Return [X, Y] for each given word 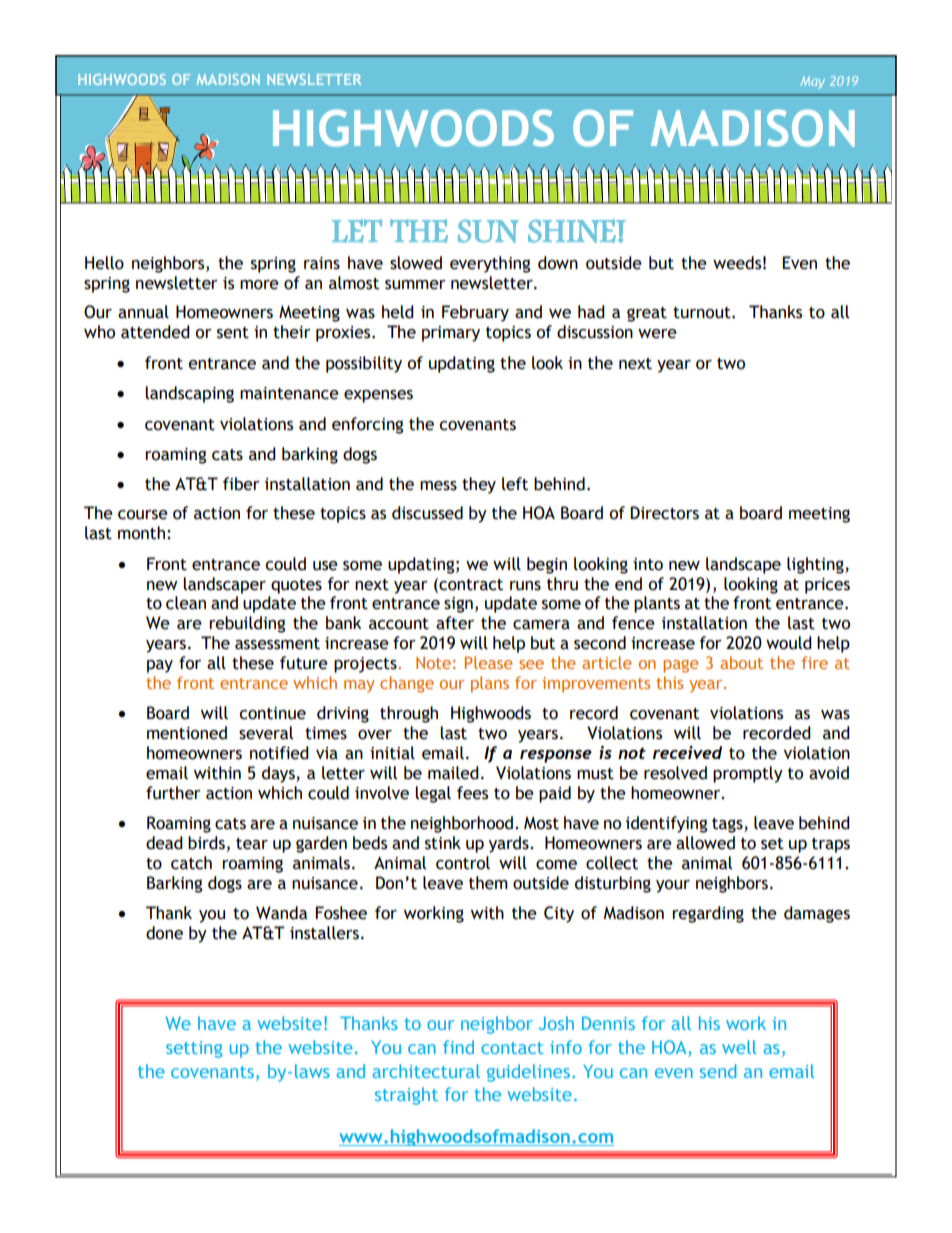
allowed [705, 843]
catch [191, 863]
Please [488, 662]
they [479, 485]
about [741, 662]
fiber [241, 484]
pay [160, 666]
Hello [104, 263]
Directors [664, 513]
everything [490, 264]
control [463, 863]
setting [194, 1049]
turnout [703, 313]
